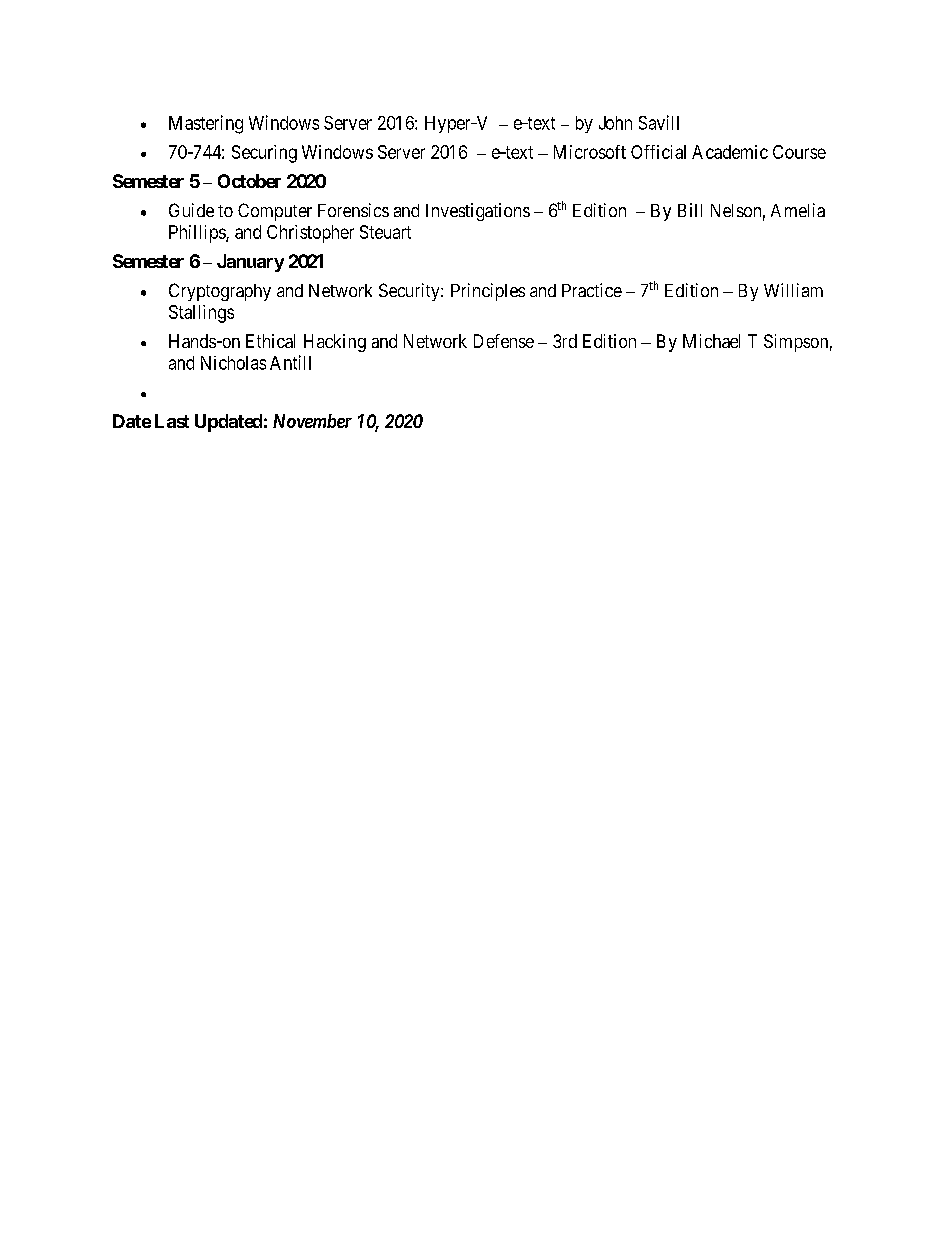 This image has height=1233, width=952. I want to click on William, so click(793, 290).
